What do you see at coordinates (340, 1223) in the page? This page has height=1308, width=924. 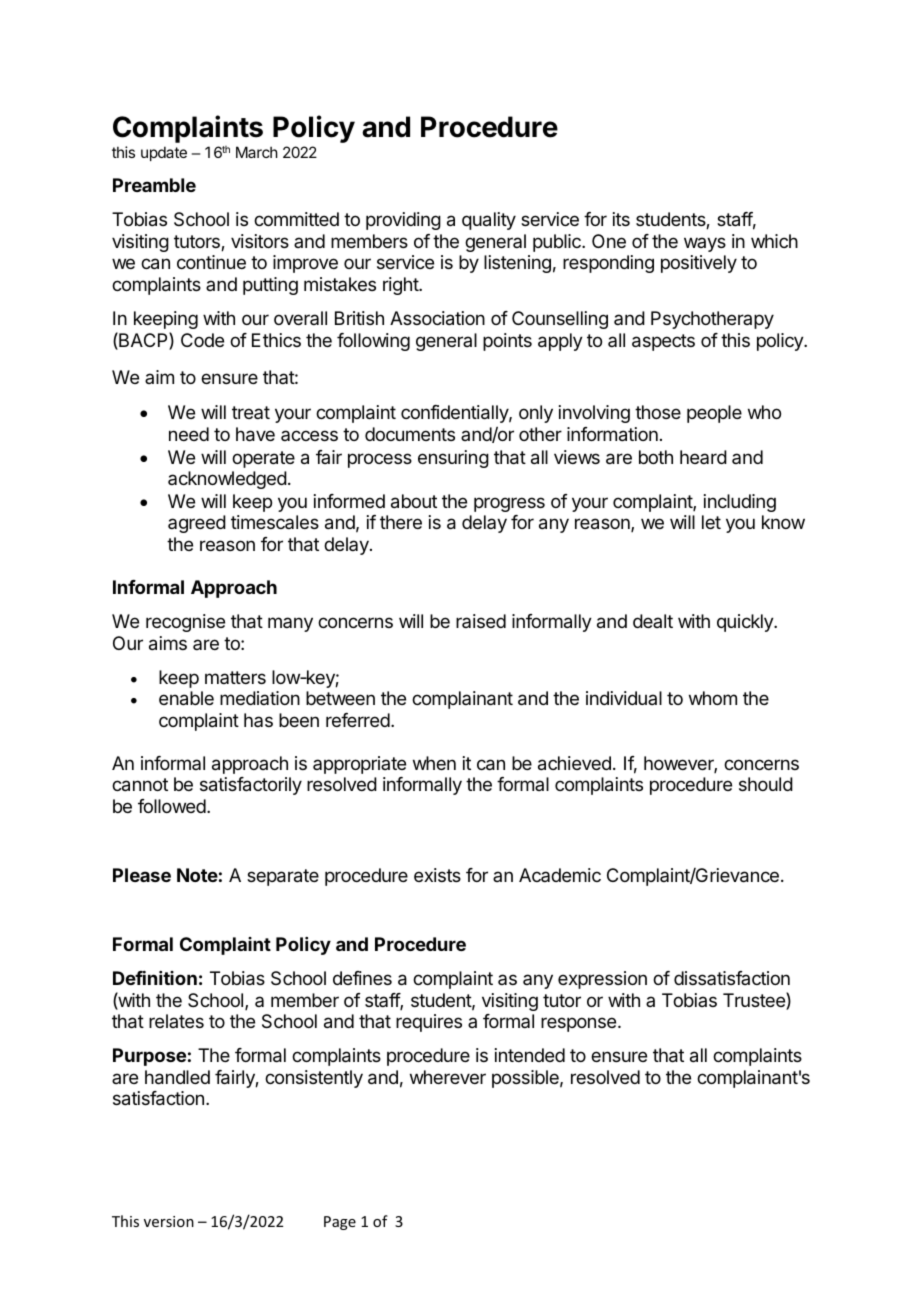 I see `Page` at bounding box center [340, 1223].
